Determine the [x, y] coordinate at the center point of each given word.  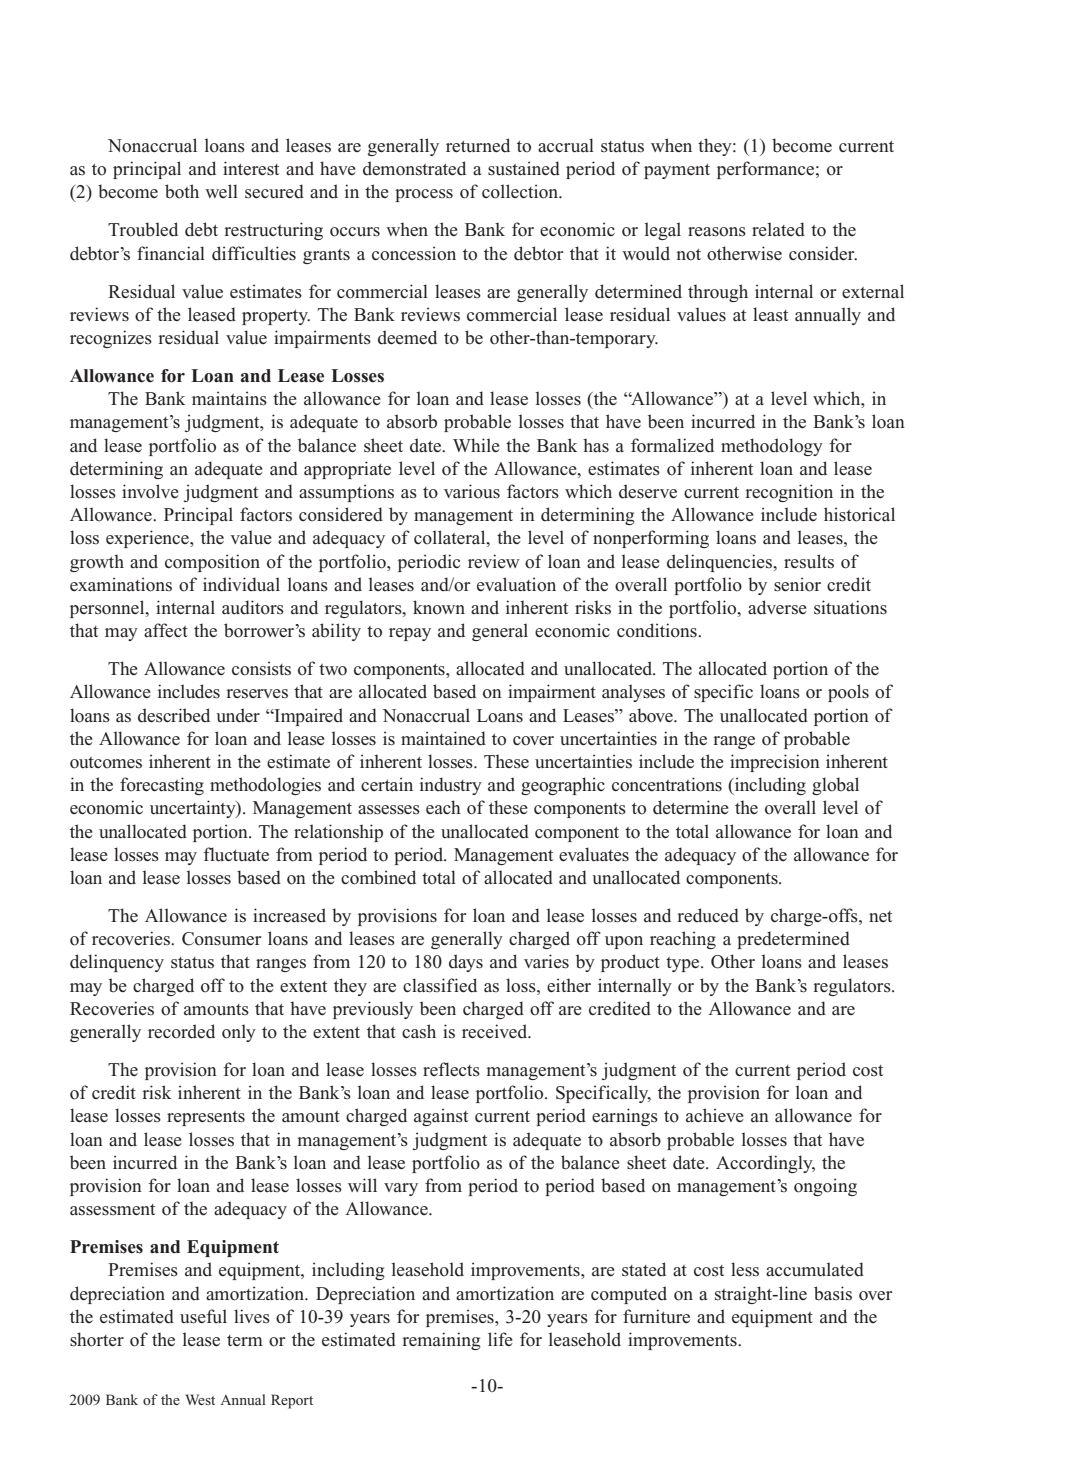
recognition [789, 493]
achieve [715, 1115]
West [200, 1399]
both [182, 191]
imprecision [775, 763]
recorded [181, 1031]
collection [521, 191]
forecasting [162, 786]
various [472, 491]
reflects [451, 1069]
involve [150, 491]
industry [451, 786]
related [778, 229]
